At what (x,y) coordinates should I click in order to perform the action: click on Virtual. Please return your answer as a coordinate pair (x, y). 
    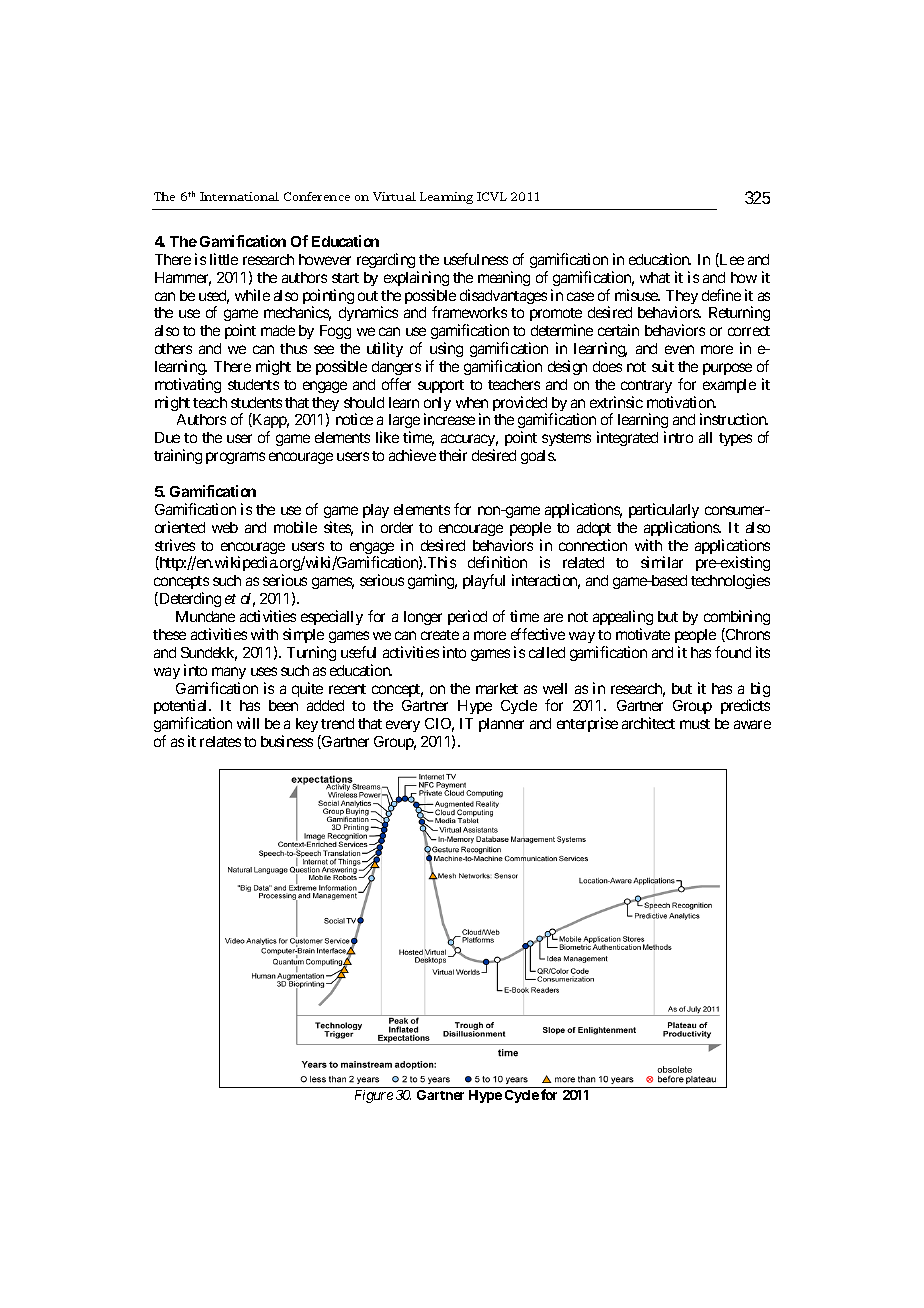
    Looking at the image, I should click on (394, 196).
